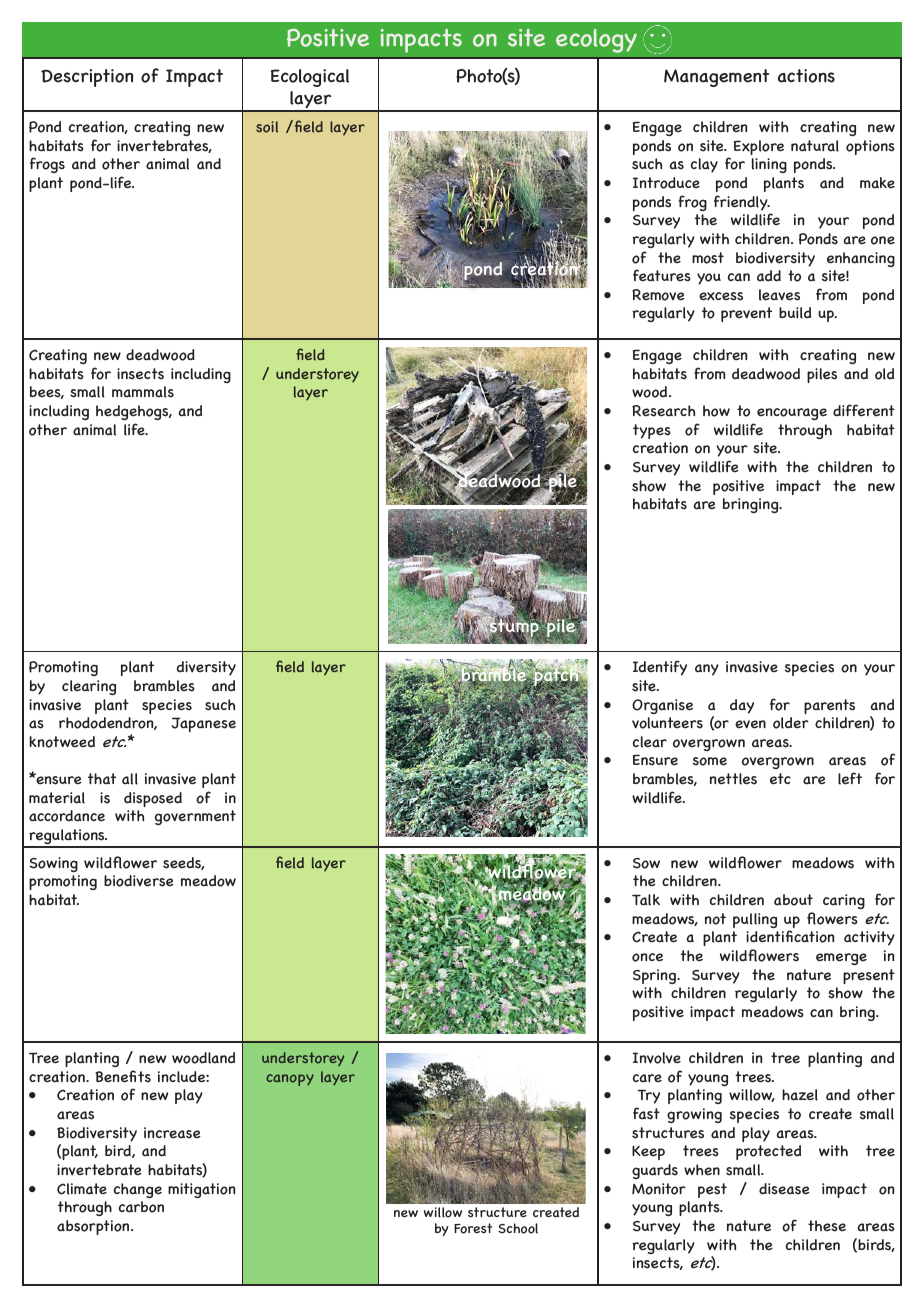 This screenshot has height=1308, width=924. What do you see at coordinates (138, 1190) in the screenshot?
I see `change` at bounding box center [138, 1190].
